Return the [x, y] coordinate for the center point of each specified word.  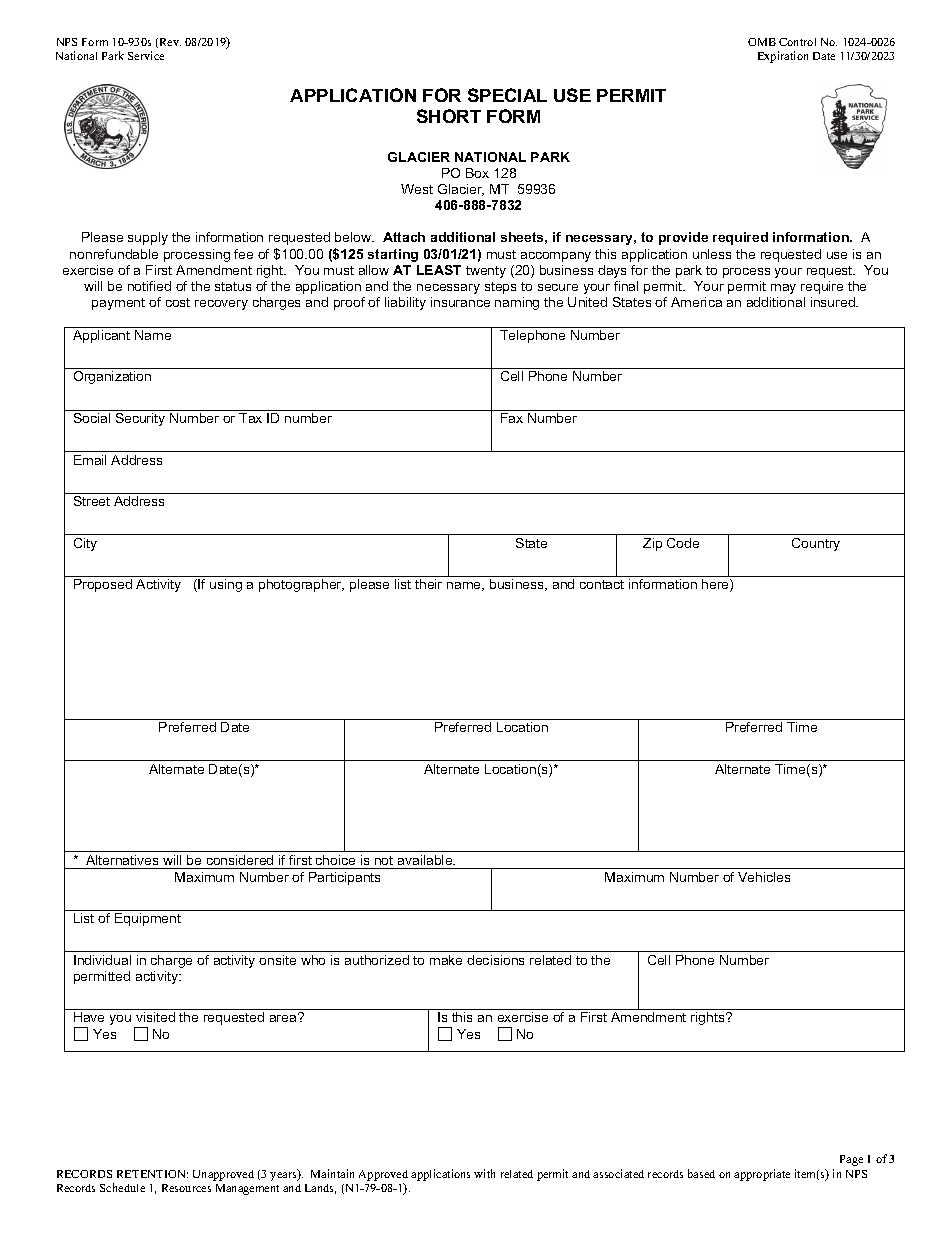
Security [140, 419]
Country [816, 544]
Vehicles [764, 877]
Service [146, 55]
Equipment [148, 919]
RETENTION [152, 1174]
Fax [512, 418]
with [484, 1173]
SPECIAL [507, 95]
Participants [344, 878]
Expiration [783, 57]
